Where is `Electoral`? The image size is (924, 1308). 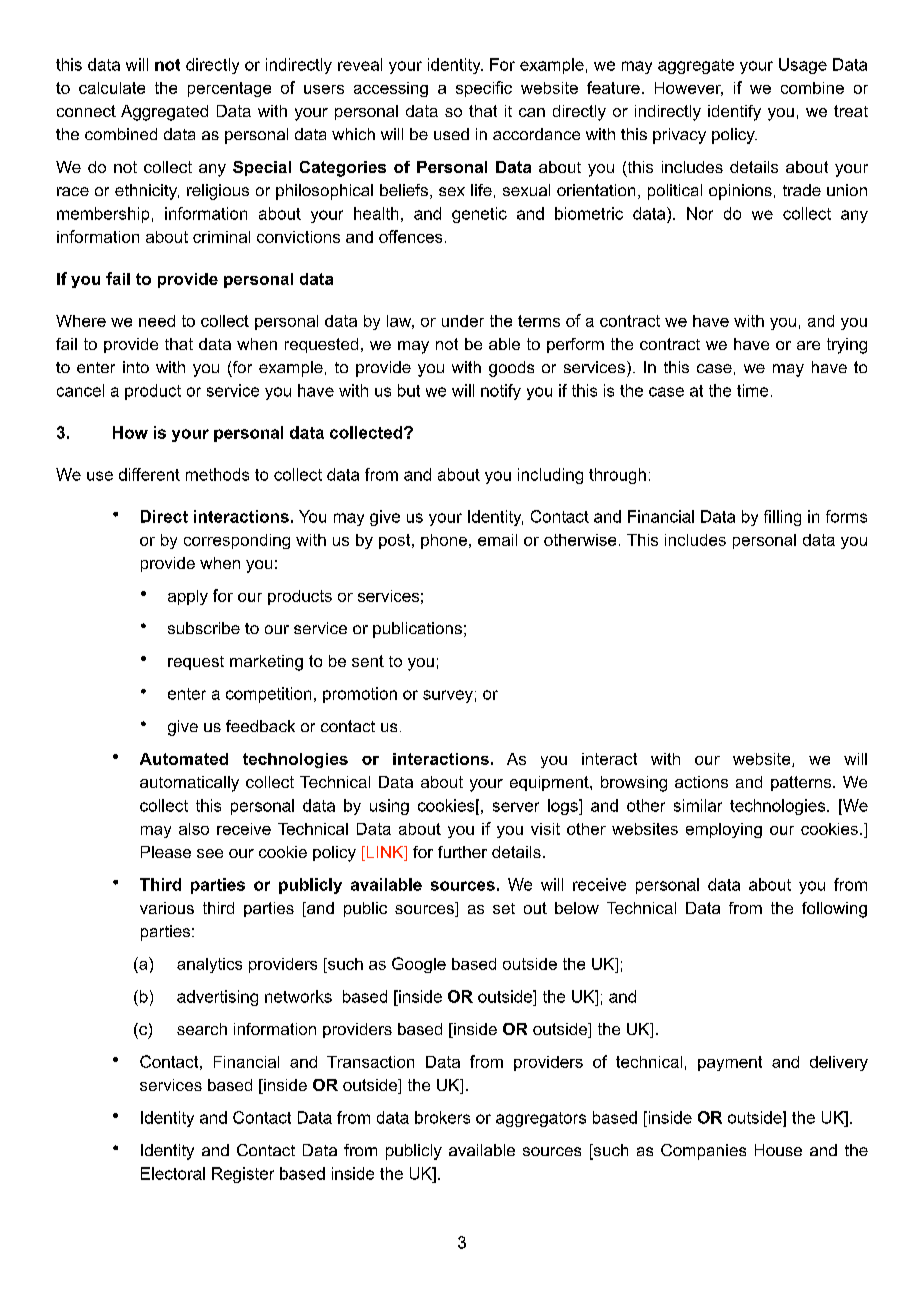 Electoral is located at coordinates (173, 1173).
